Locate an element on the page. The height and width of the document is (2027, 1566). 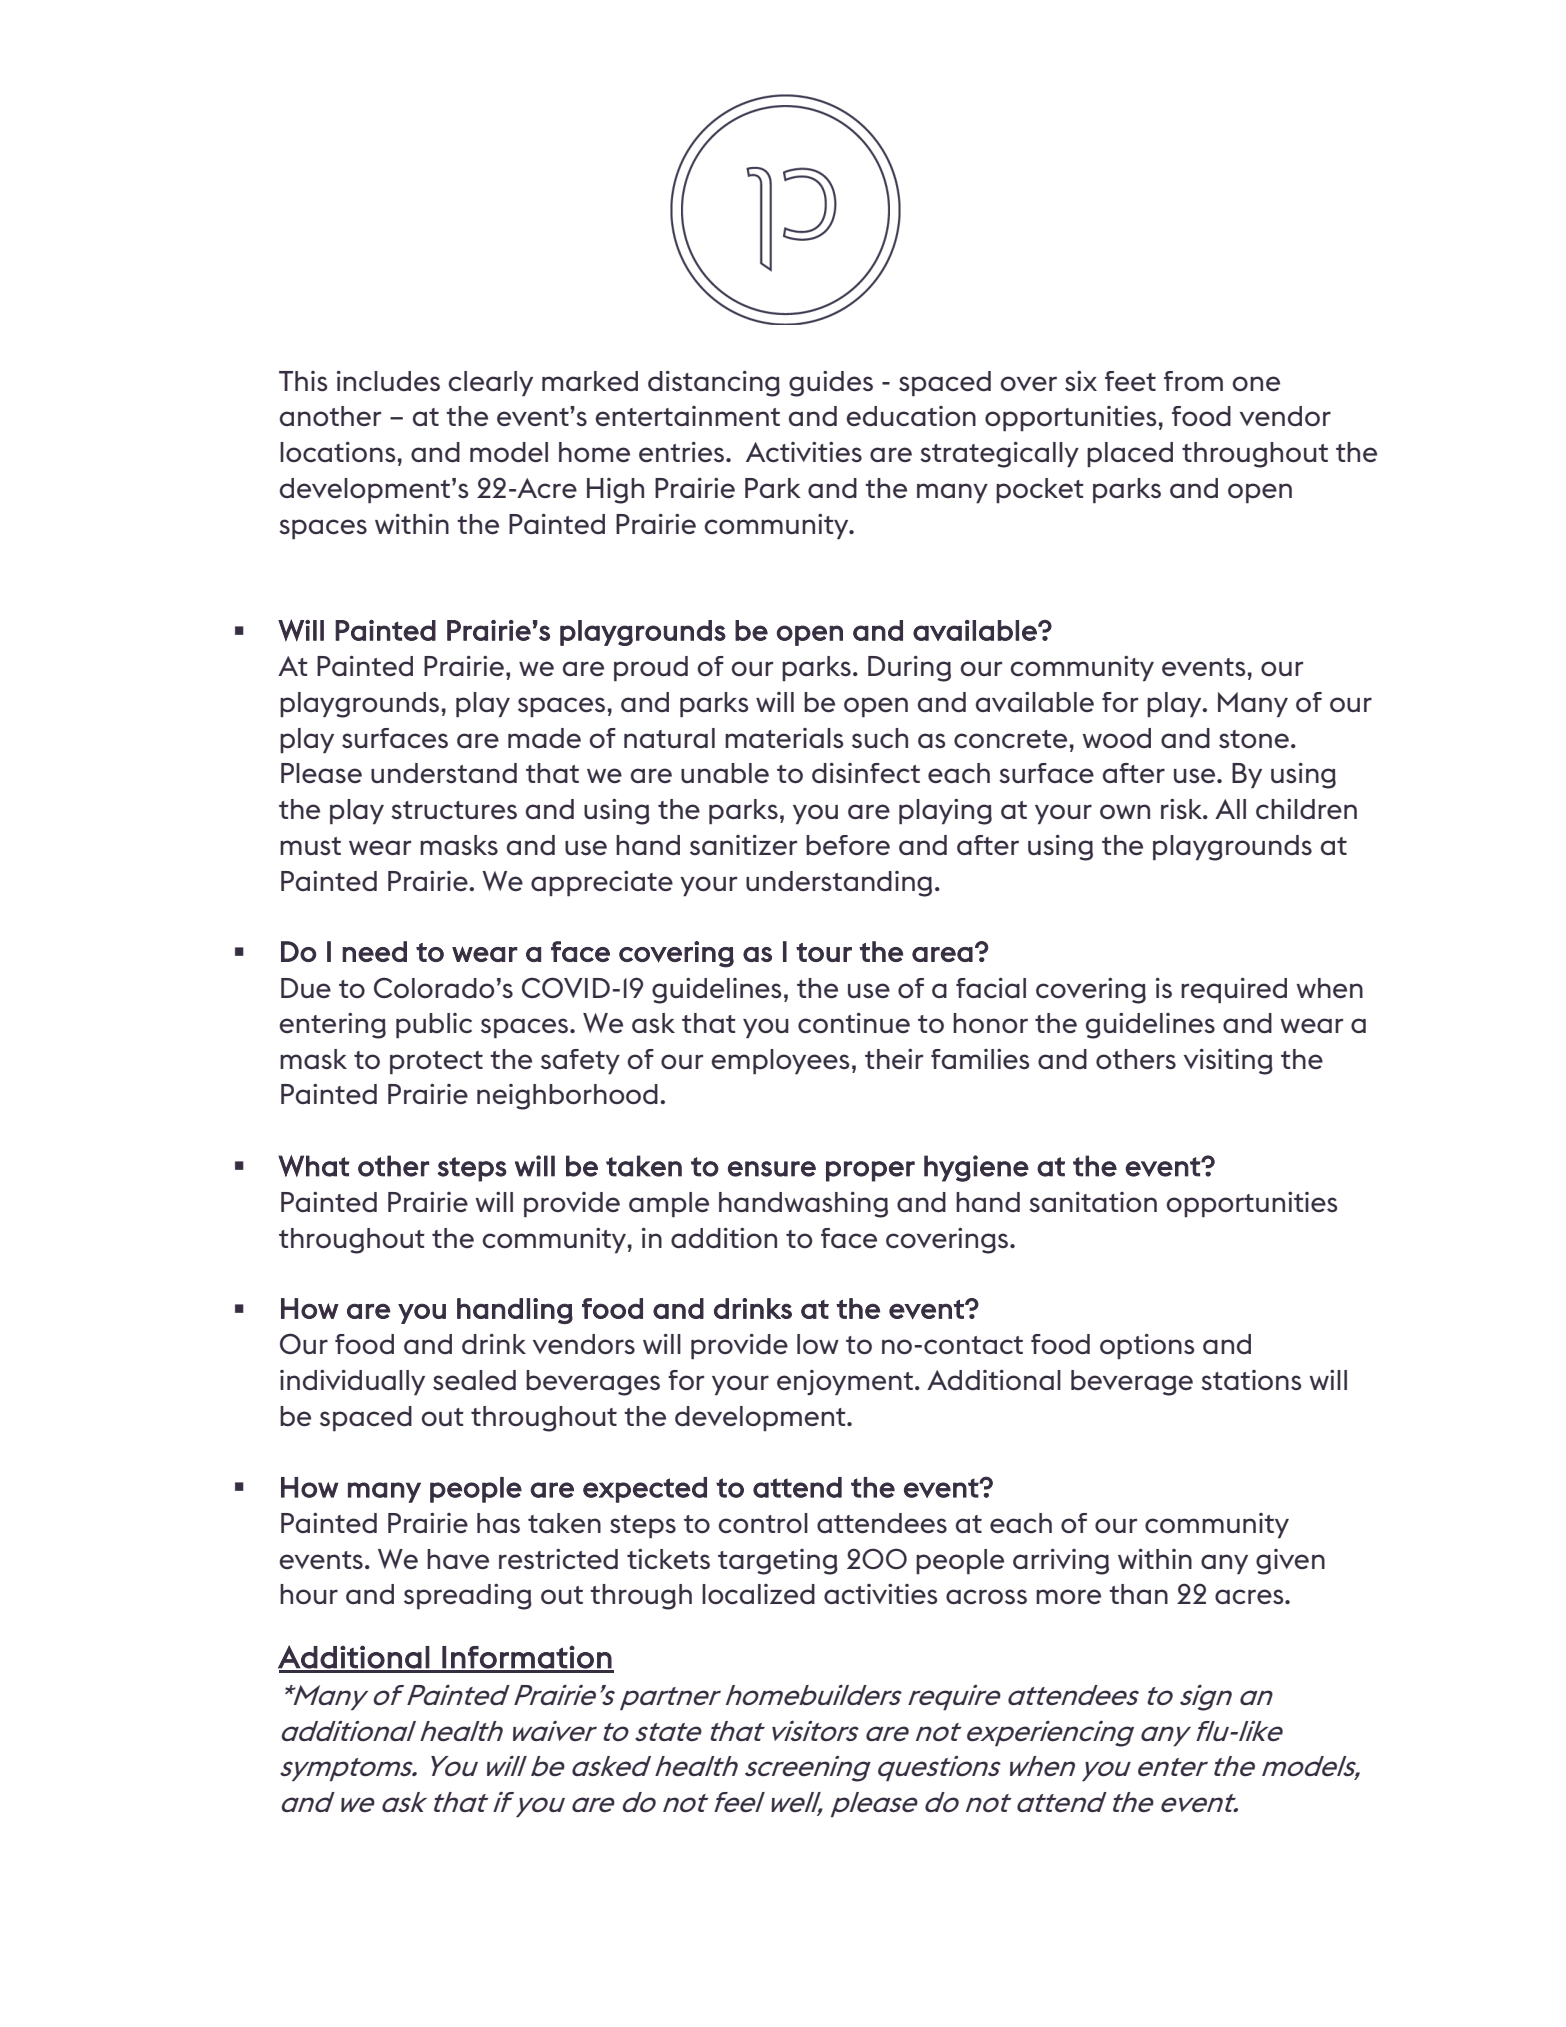
from is located at coordinates (1193, 381).
